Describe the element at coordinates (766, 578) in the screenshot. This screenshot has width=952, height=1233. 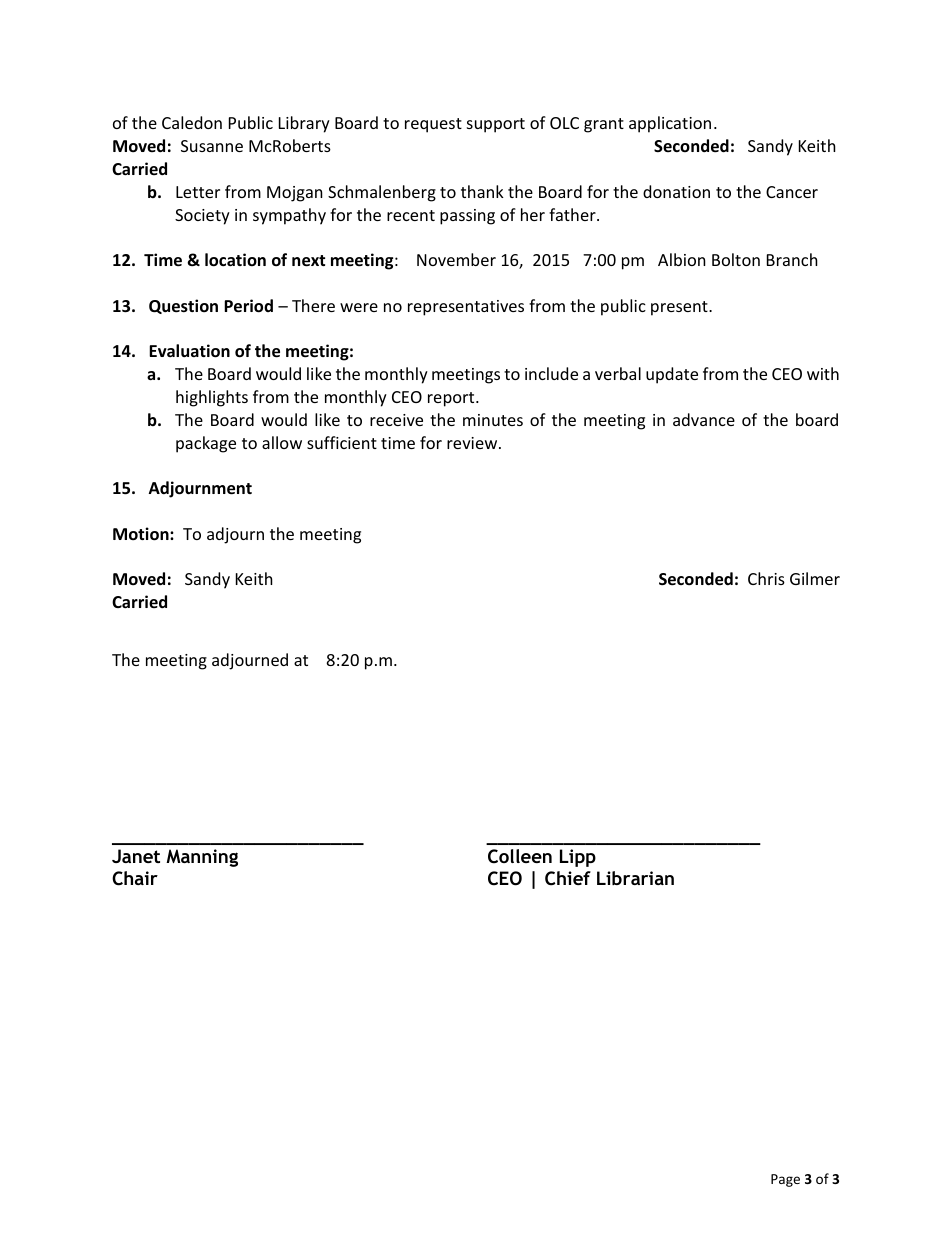
I see `Chris` at that location.
